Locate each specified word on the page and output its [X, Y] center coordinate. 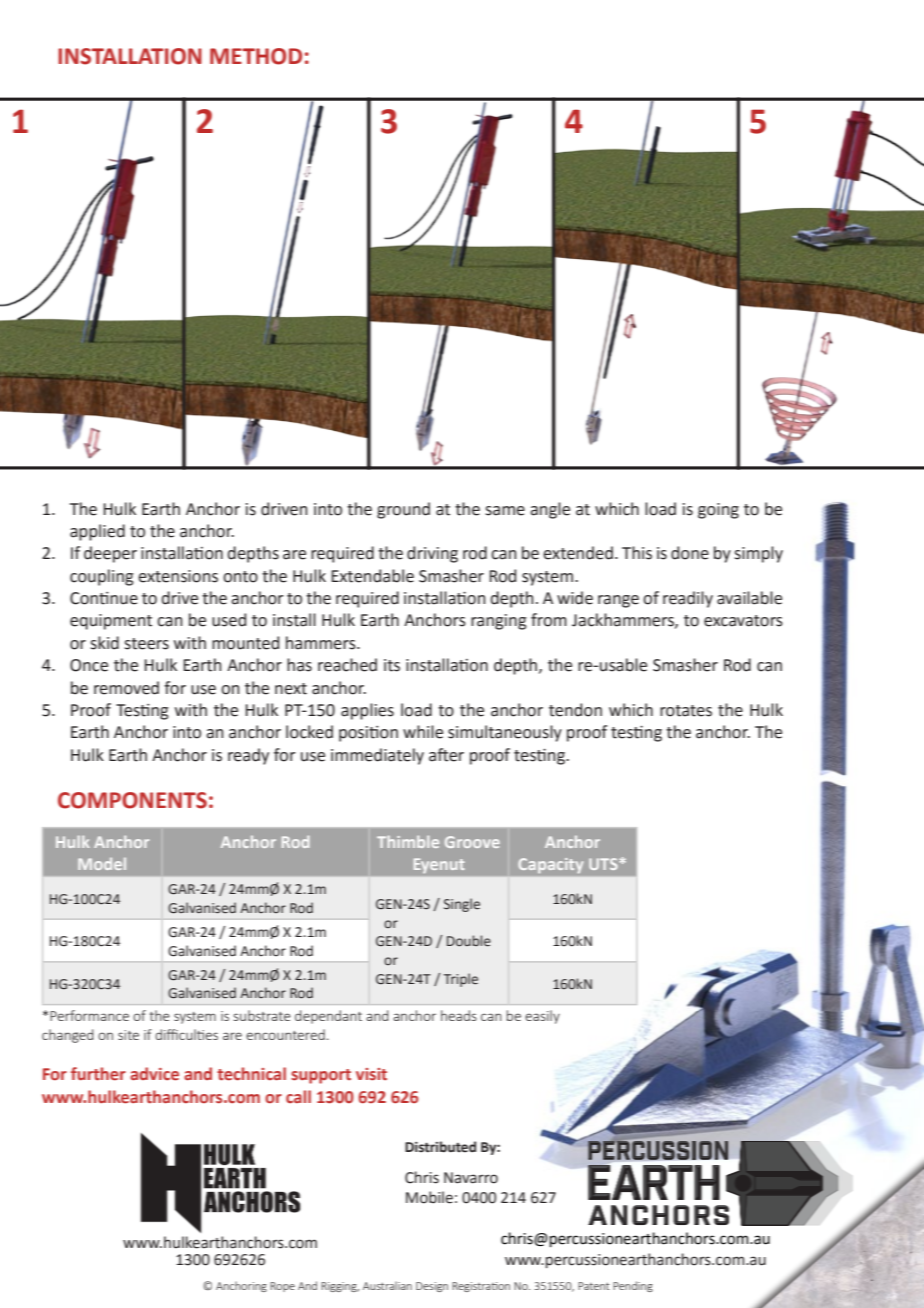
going [718, 511]
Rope [282, 1287]
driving [432, 554]
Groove [472, 842]
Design [432, 1287]
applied [97, 532]
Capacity [551, 865]
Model [102, 864]
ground [403, 510]
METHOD [256, 56]
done [690, 553]
